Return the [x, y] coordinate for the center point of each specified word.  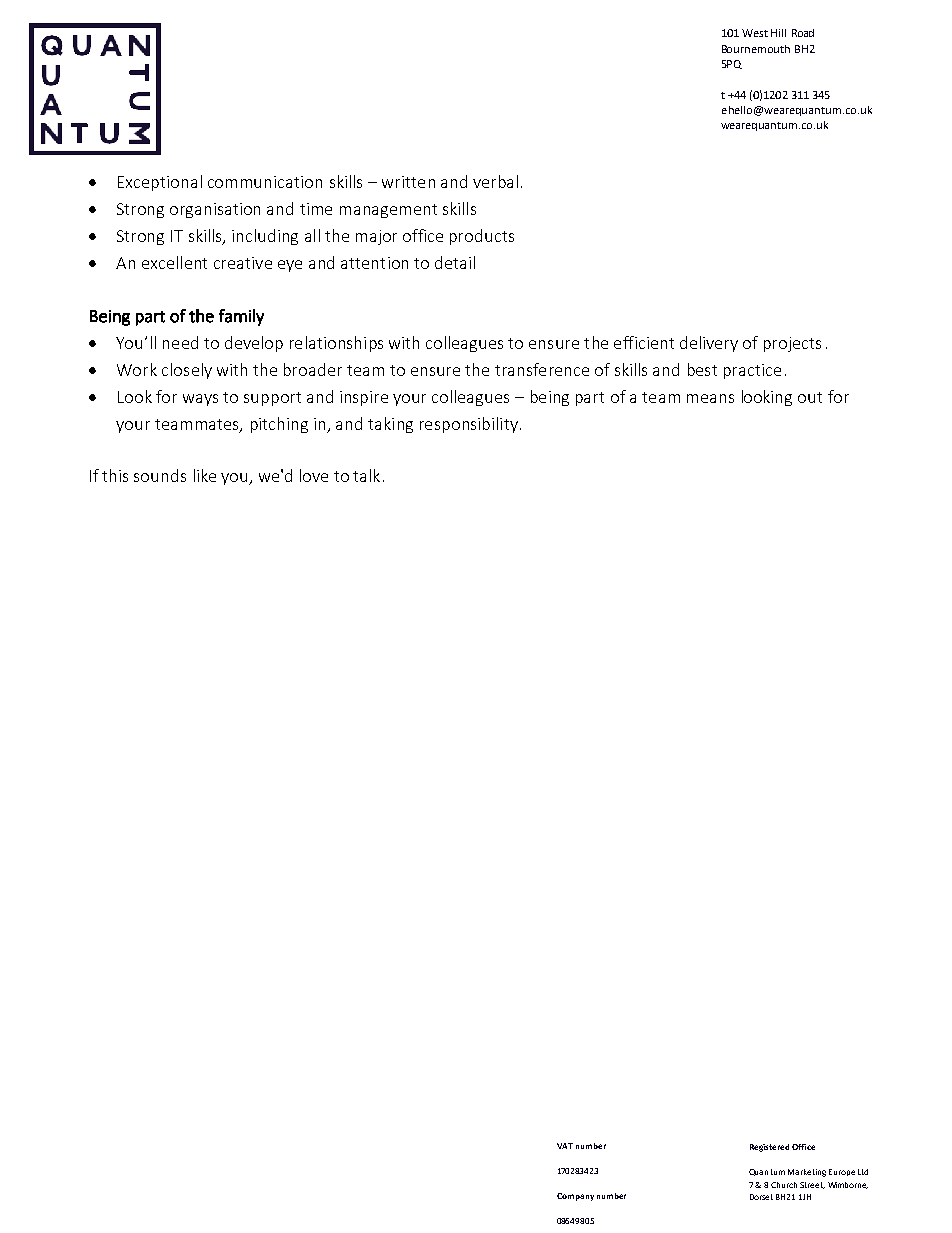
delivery [709, 344]
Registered [769, 1148]
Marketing [807, 1173]
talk [366, 475]
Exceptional [160, 183]
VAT [565, 1146]
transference [542, 369]
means [710, 398]
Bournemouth [756, 49]
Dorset [761, 1197]
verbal [495, 181]
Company [575, 1197]
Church [784, 1185]
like [205, 475]
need [180, 342]
